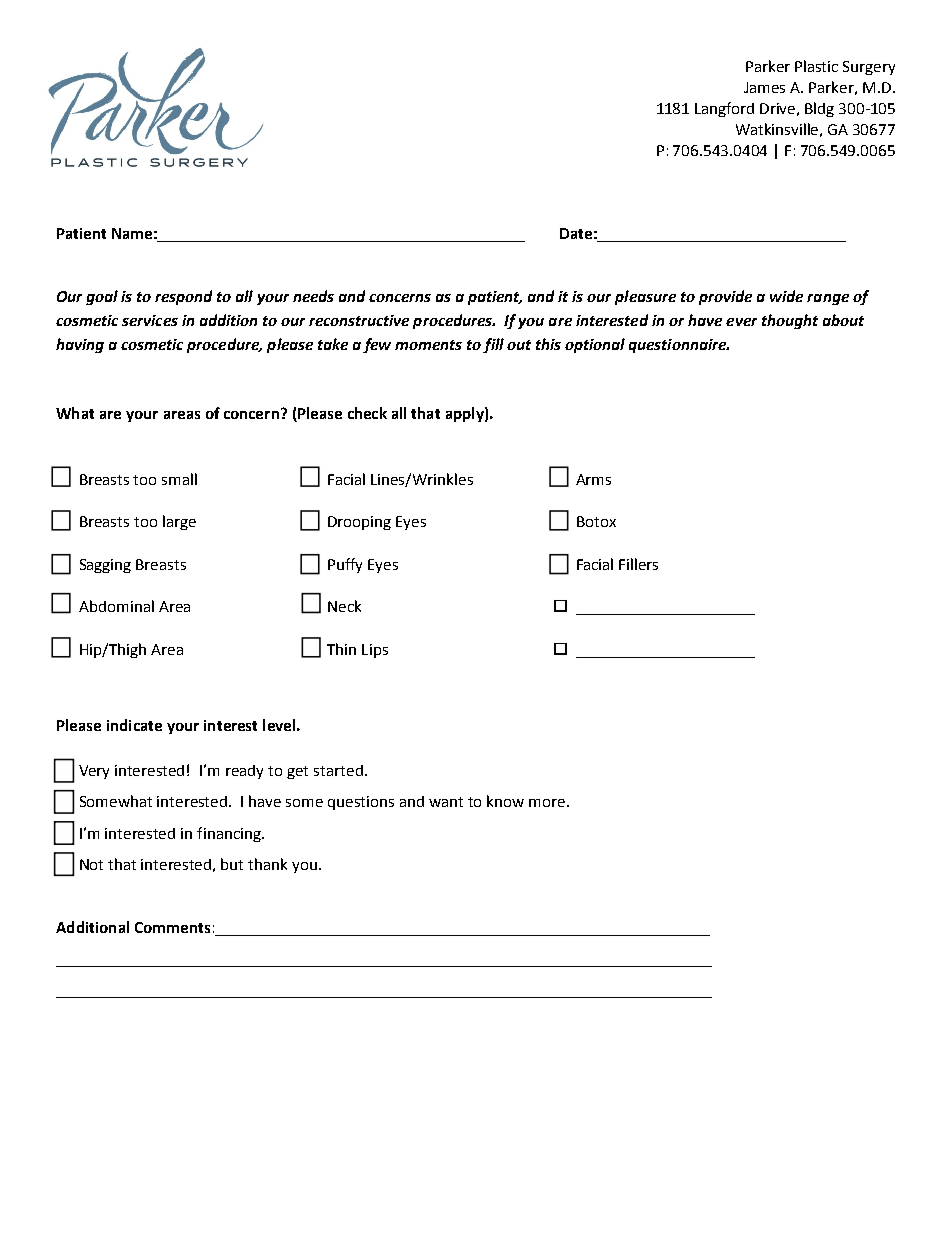  Describe the element at coordinates (596, 521) in the screenshot. I see `Botox` at that location.
